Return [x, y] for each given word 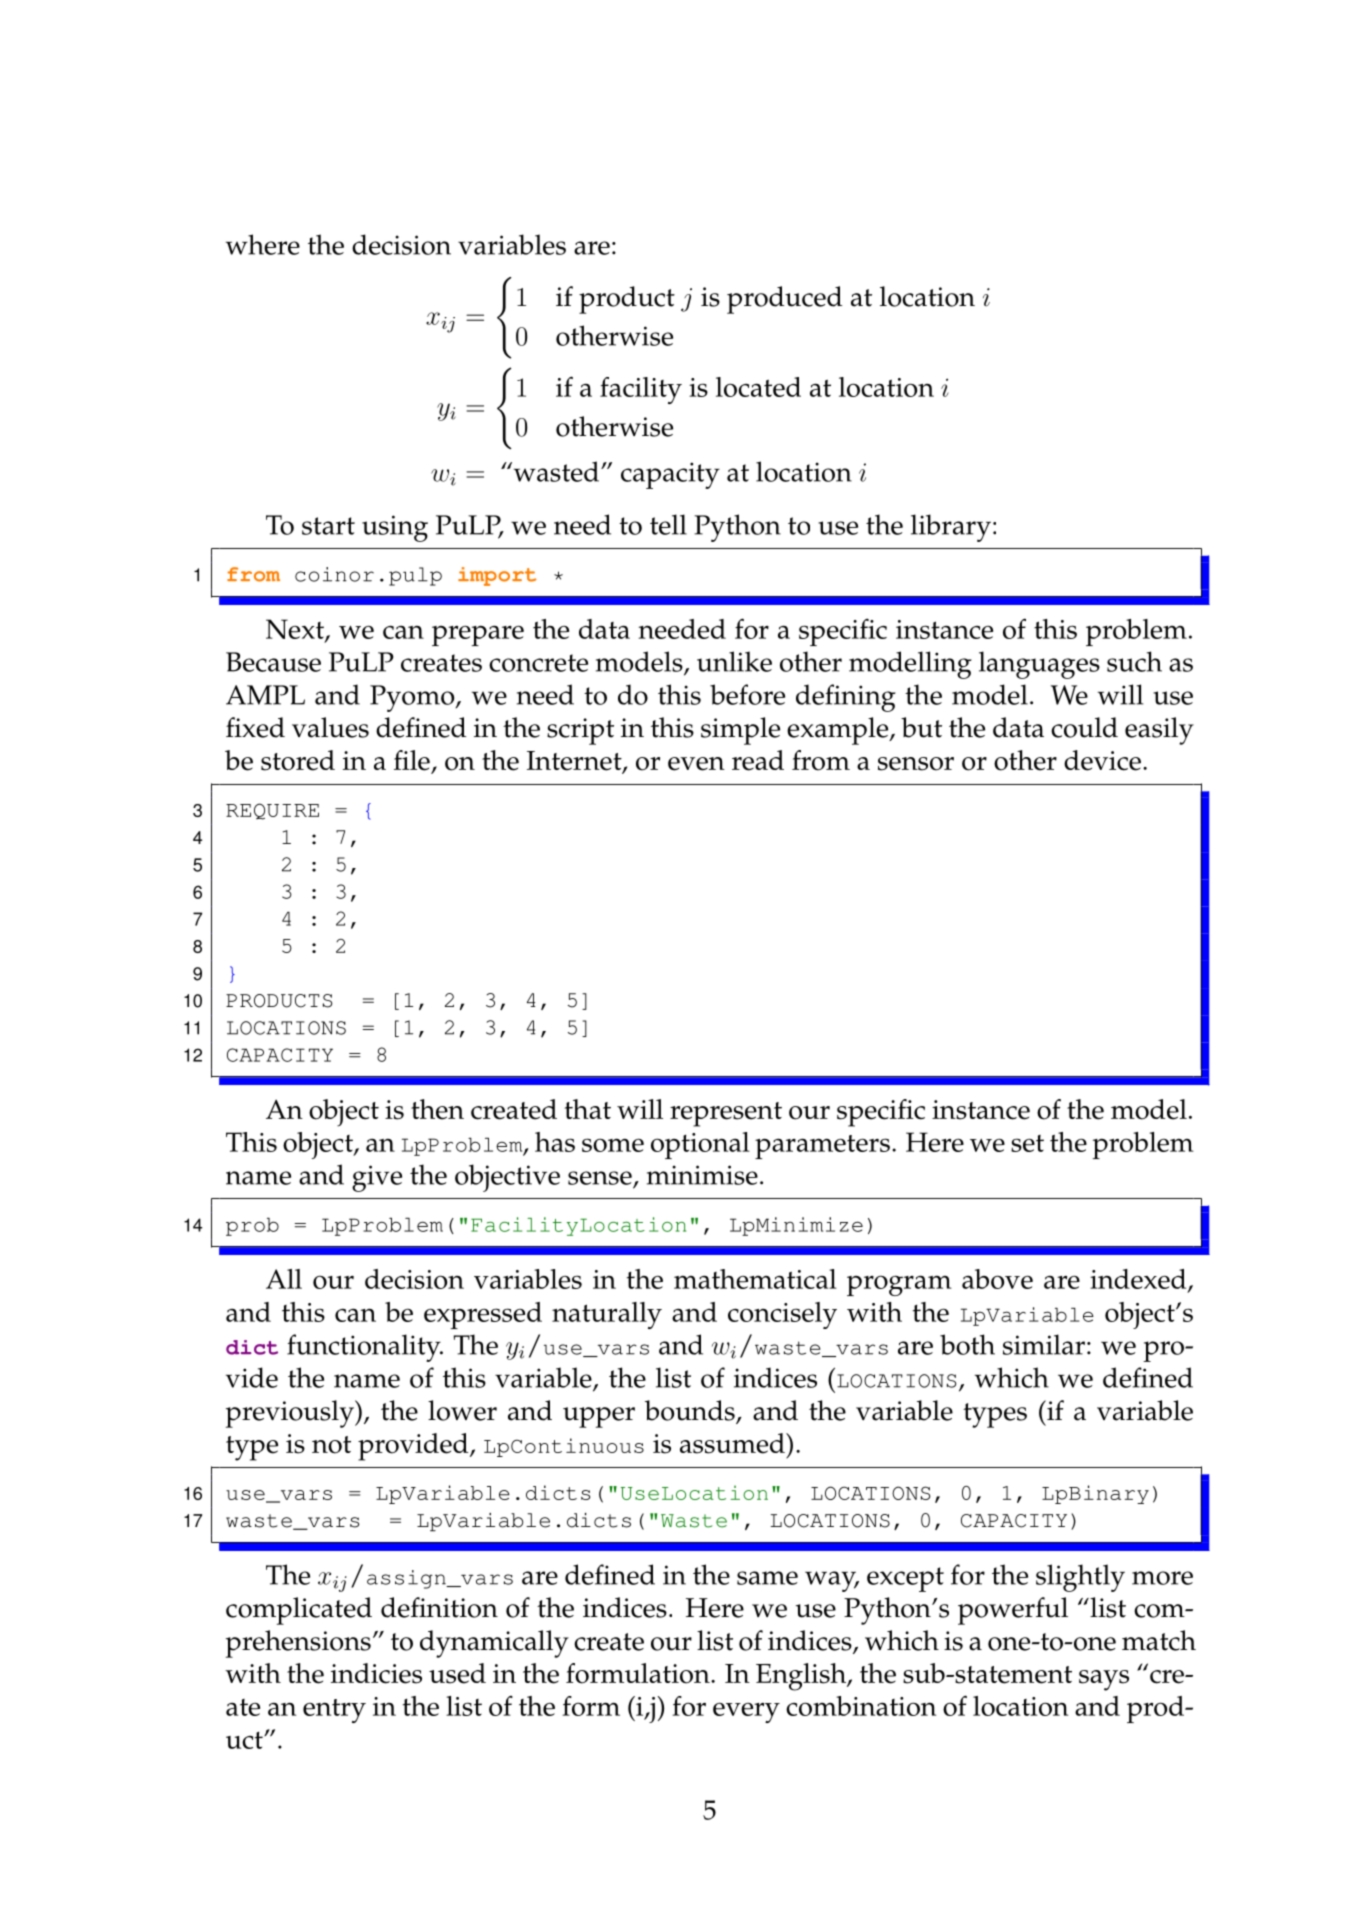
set [1027, 1143]
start [328, 526]
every [746, 1712]
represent [726, 1114]
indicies [376, 1673]
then [437, 1109]
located [758, 387]
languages [1039, 665]
